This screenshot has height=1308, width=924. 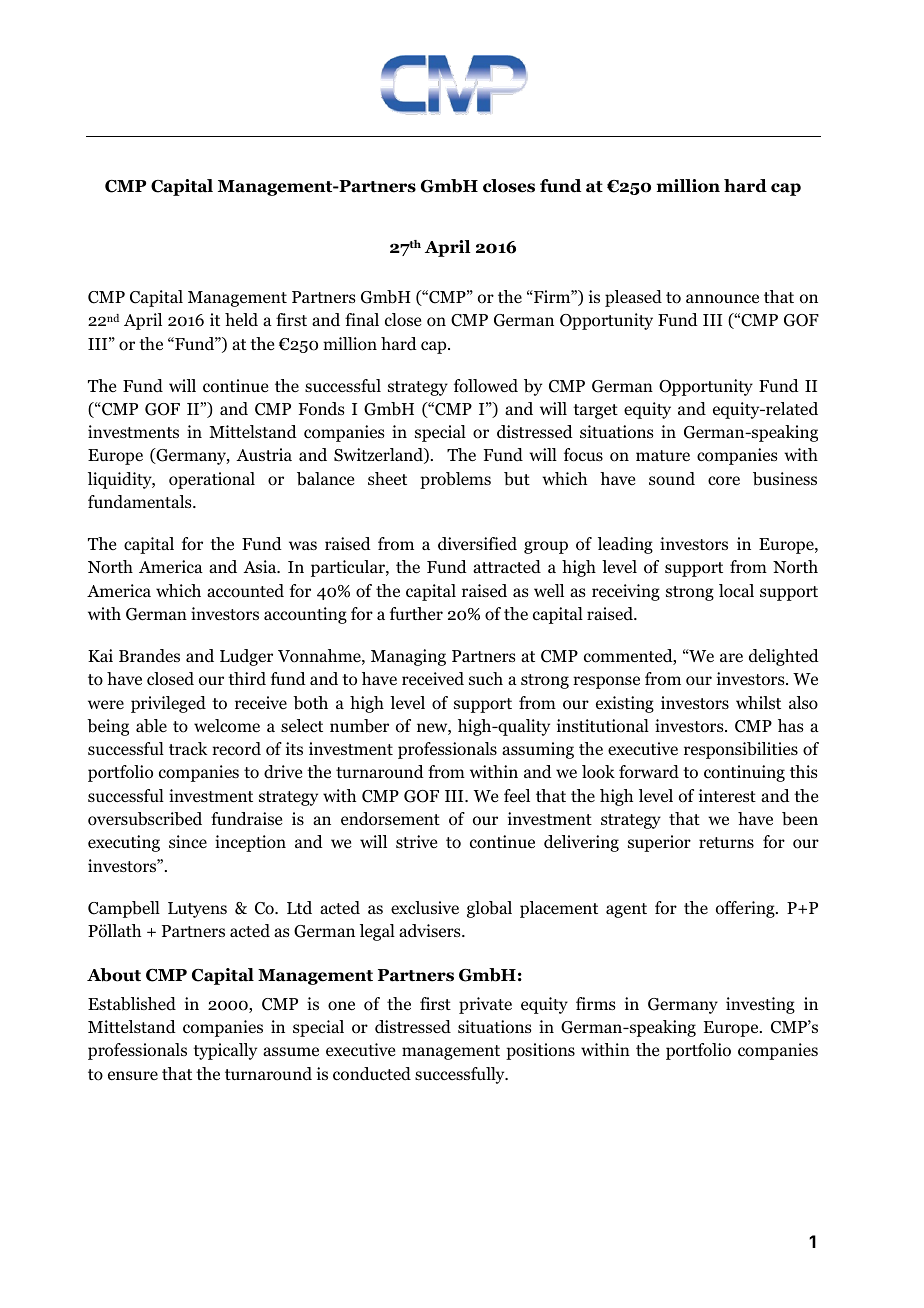 What do you see at coordinates (540, 1051) in the screenshot?
I see `positions` at bounding box center [540, 1051].
